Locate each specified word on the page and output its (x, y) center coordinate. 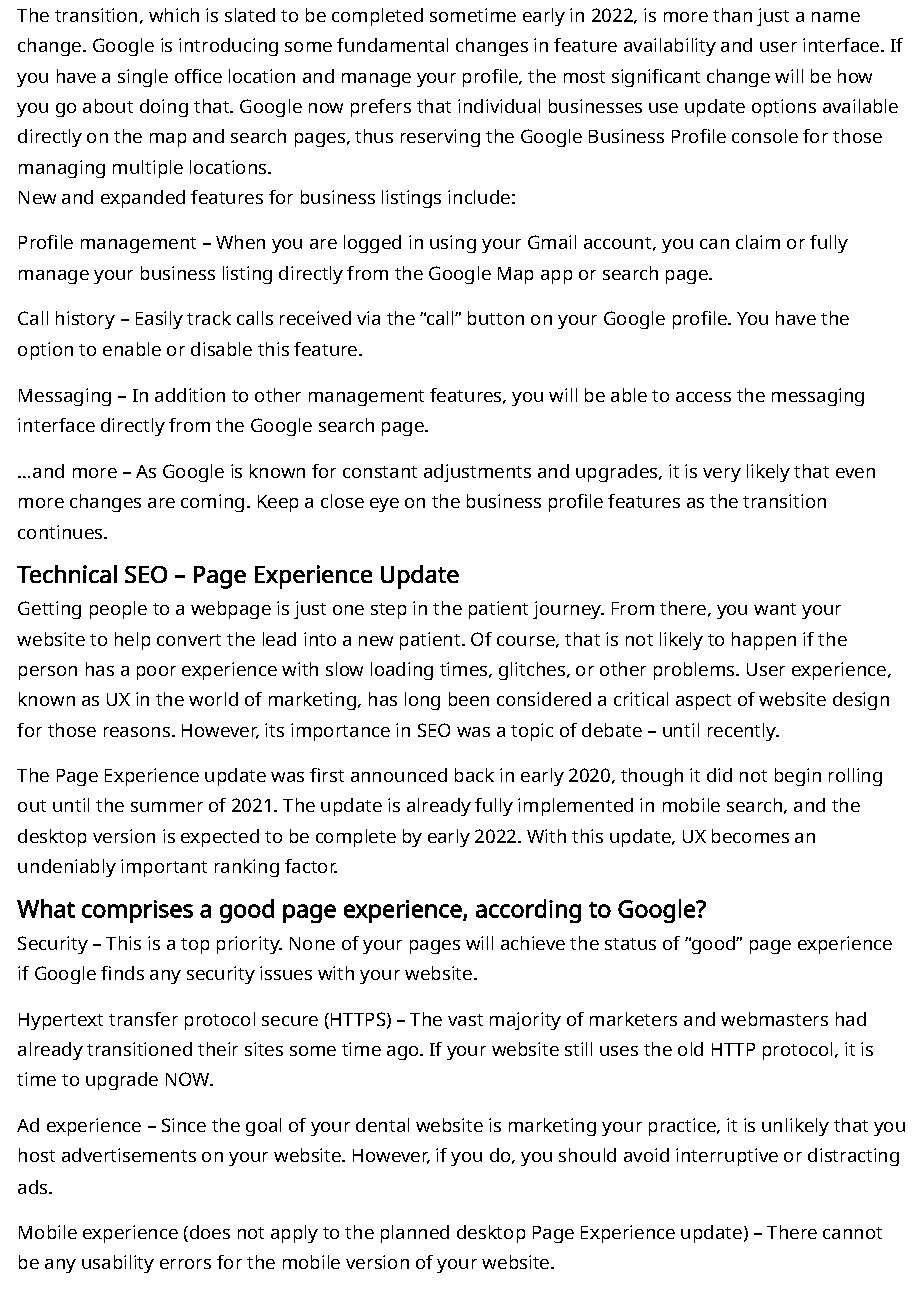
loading (402, 671)
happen (764, 641)
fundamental (392, 45)
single (143, 78)
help (132, 641)
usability (118, 1264)
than (732, 15)
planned (415, 1234)
